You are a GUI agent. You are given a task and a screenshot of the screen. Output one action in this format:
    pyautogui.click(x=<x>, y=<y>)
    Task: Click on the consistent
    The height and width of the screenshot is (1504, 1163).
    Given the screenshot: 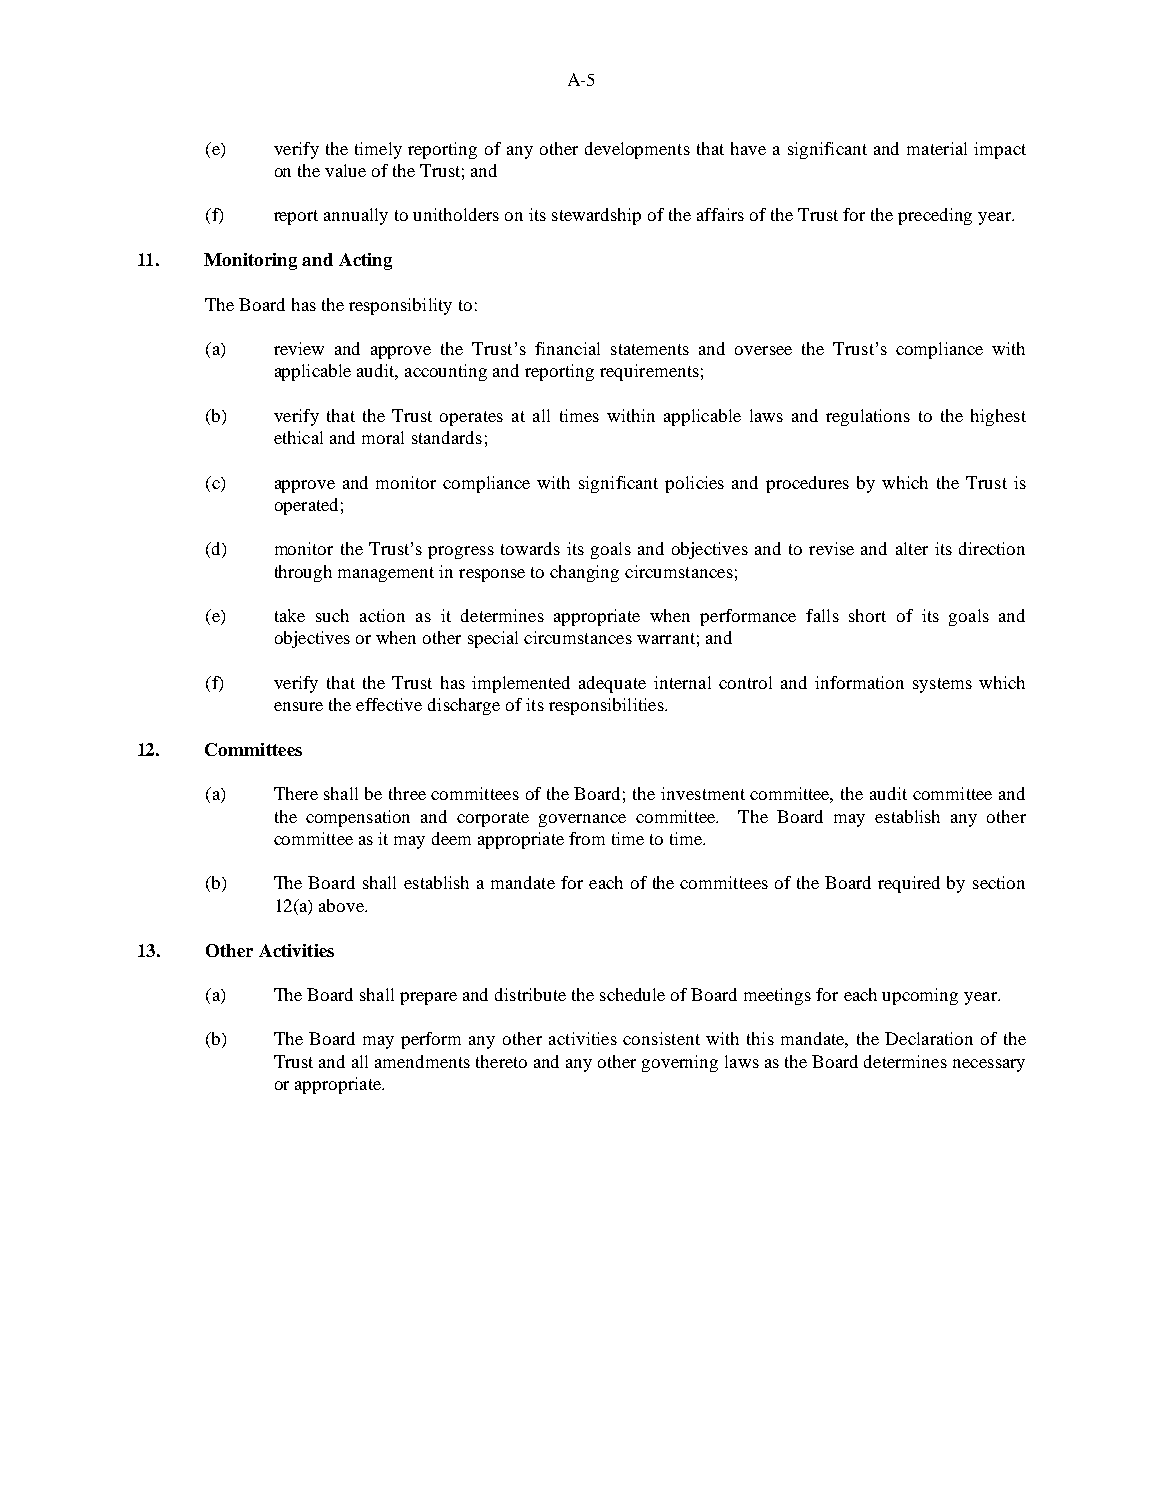 What is the action you would take?
    pyautogui.click(x=661, y=1038)
